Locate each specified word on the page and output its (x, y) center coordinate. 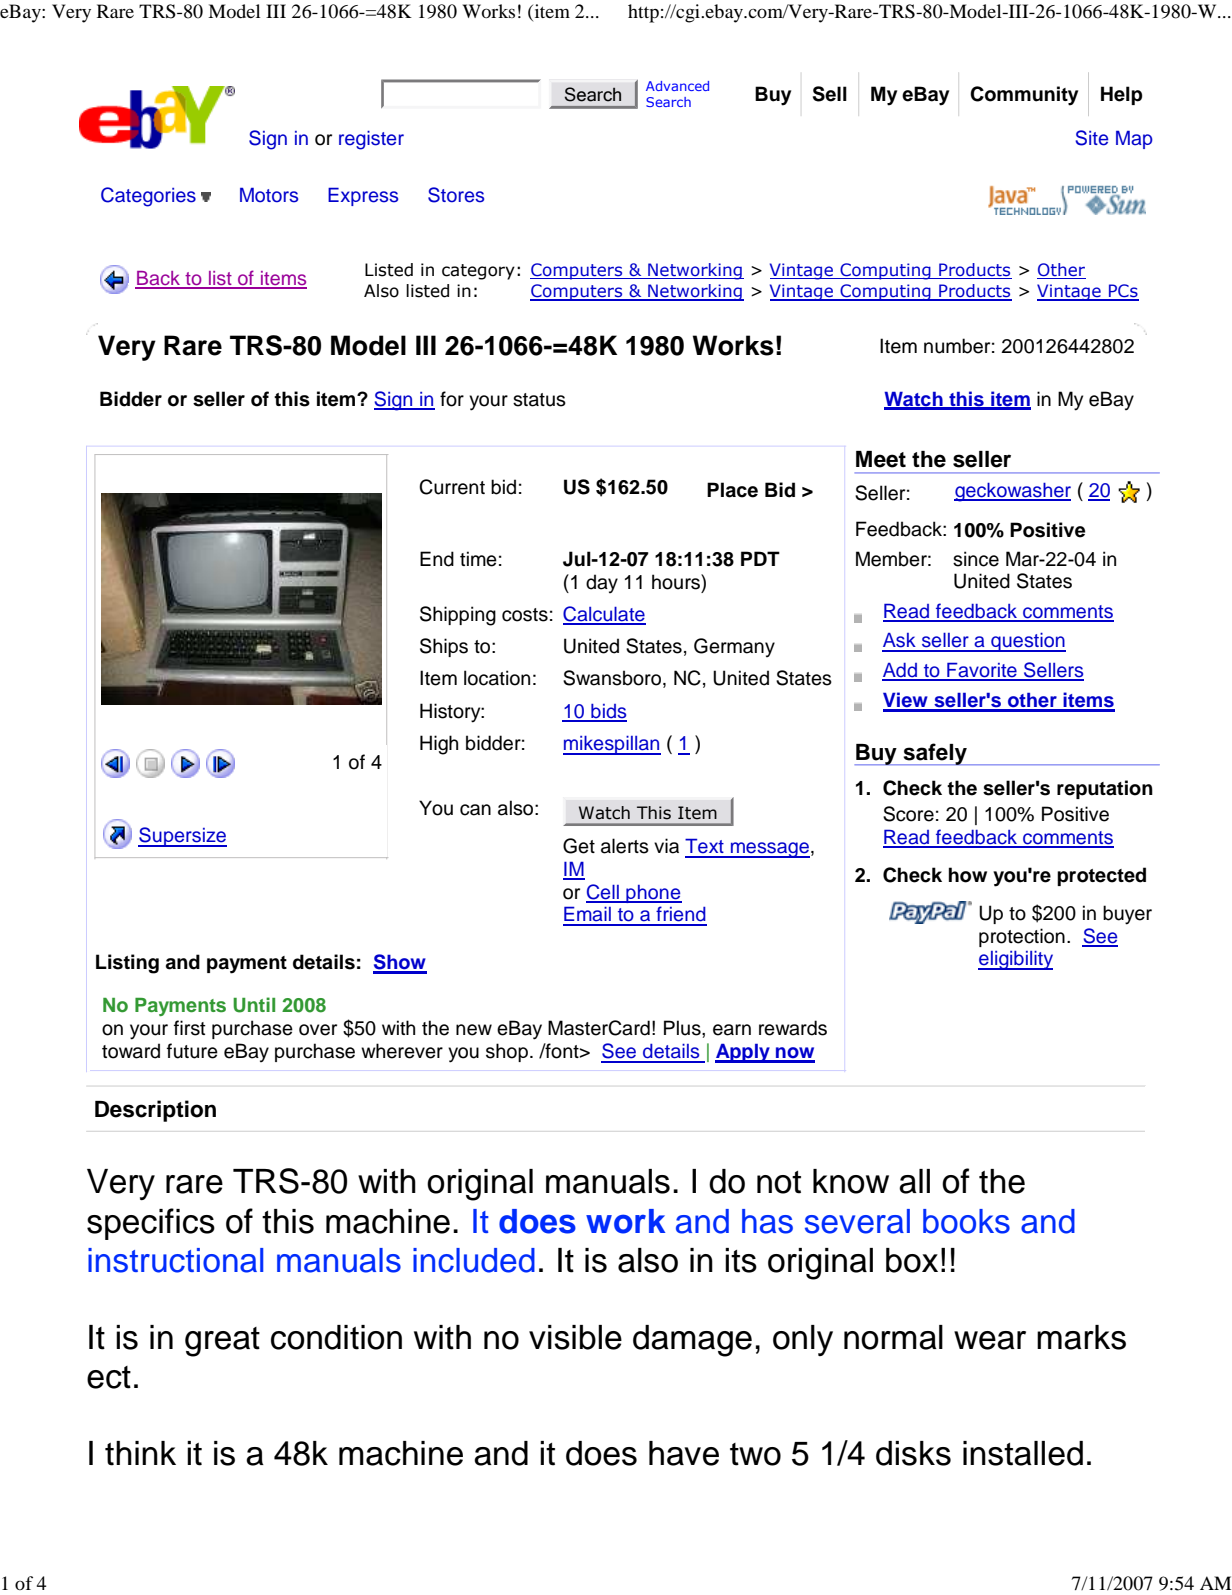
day (602, 583)
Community (1024, 96)
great (222, 1342)
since (976, 559)
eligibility (1015, 960)
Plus (683, 1028)
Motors (269, 195)
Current (452, 487)
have (684, 1453)
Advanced (677, 86)
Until (254, 1005)
